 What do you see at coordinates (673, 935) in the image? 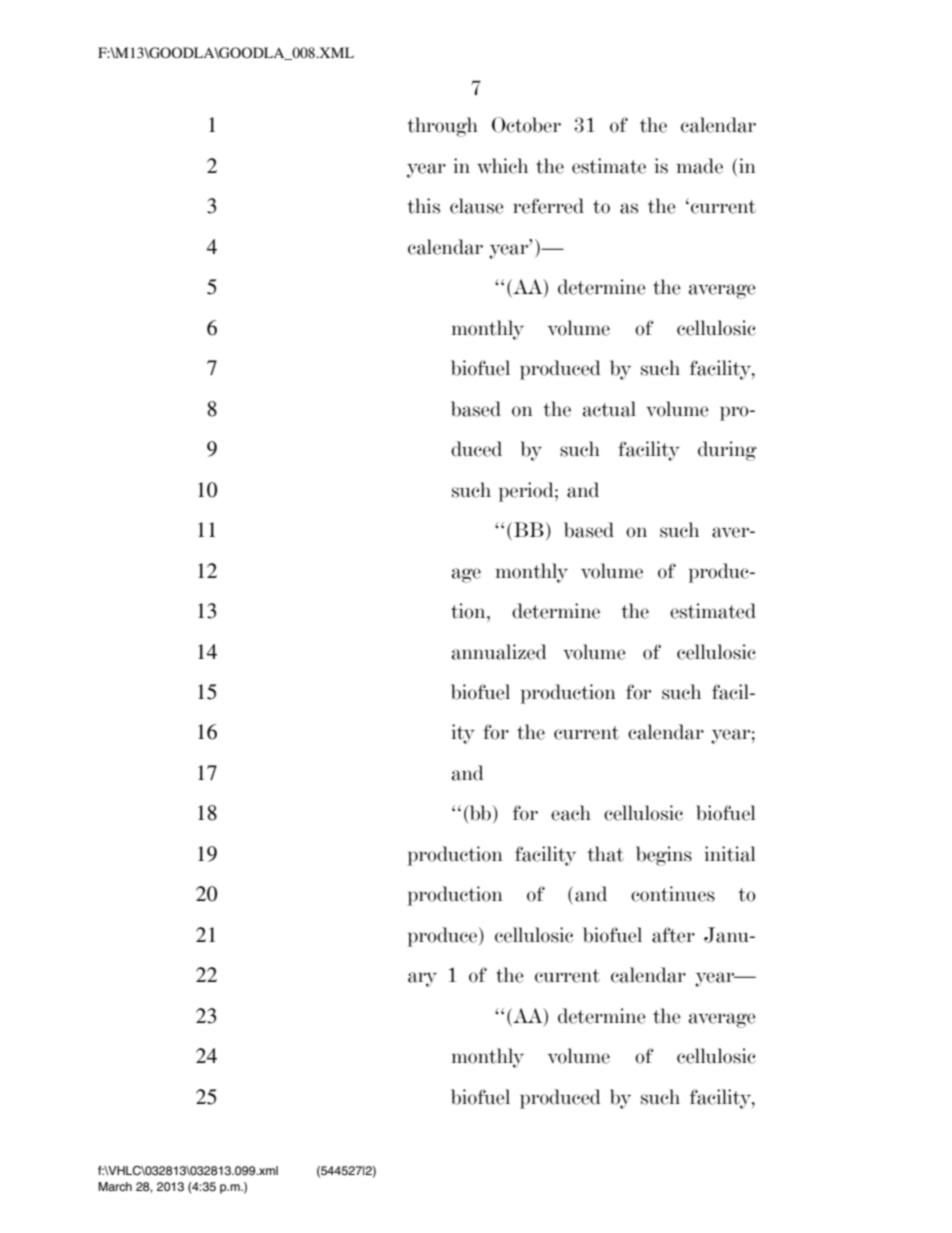
I see `after` at bounding box center [673, 935].
